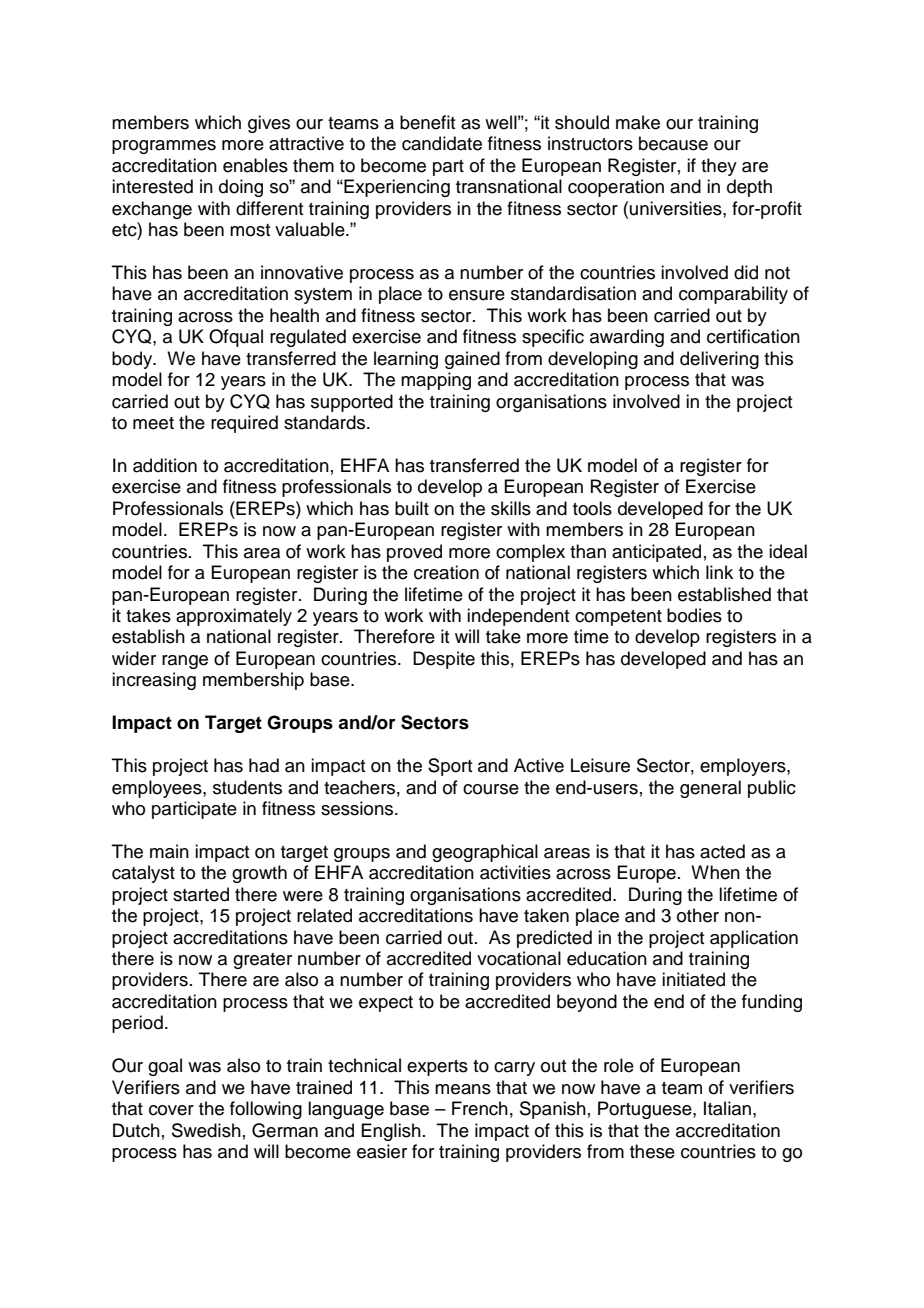 The image size is (924, 1308). Describe the element at coordinates (255, 165) in the screenshot. I see `enables` at that location.
